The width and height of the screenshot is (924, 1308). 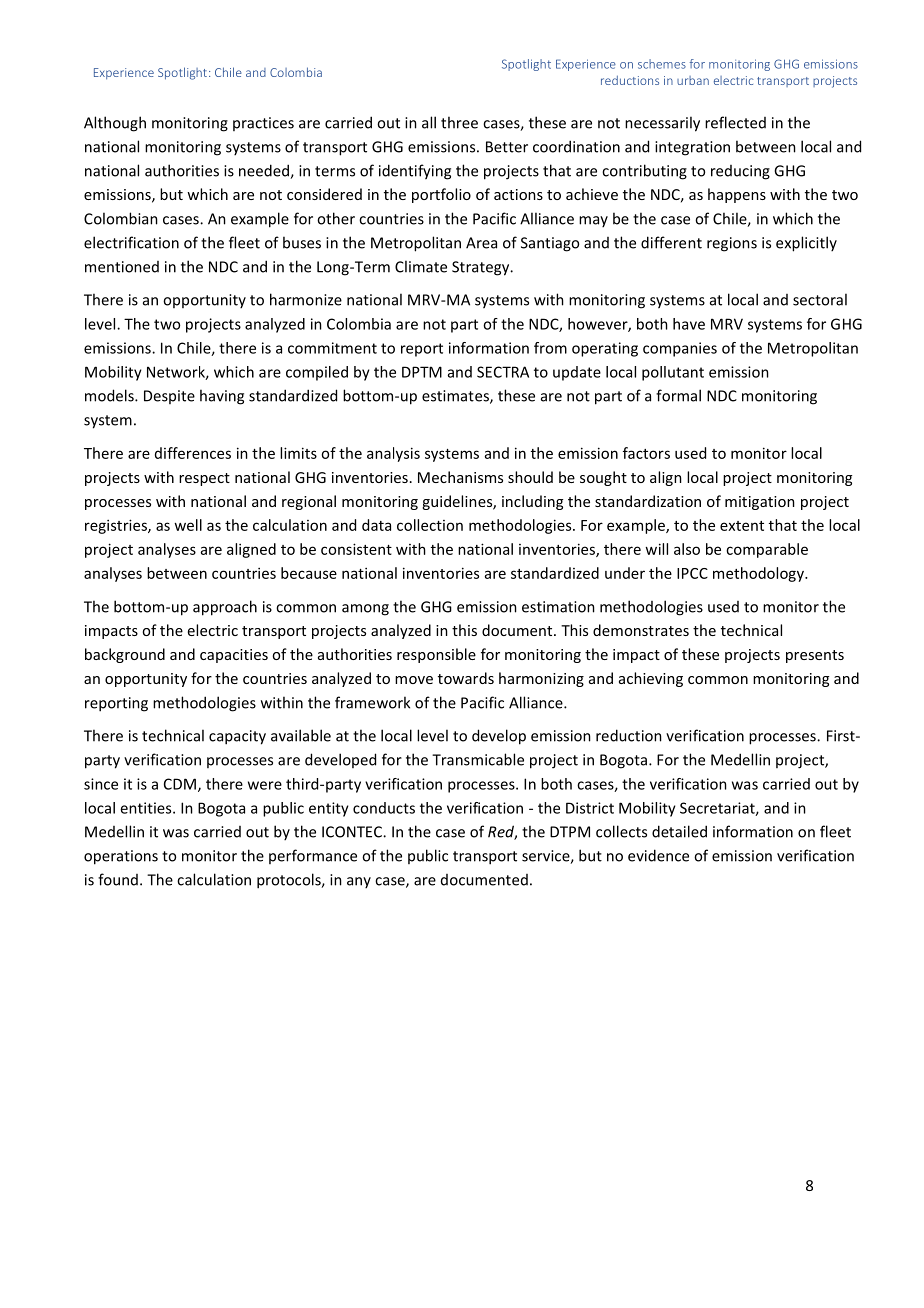 I want to click on approach, so click(x=225, y=608).
